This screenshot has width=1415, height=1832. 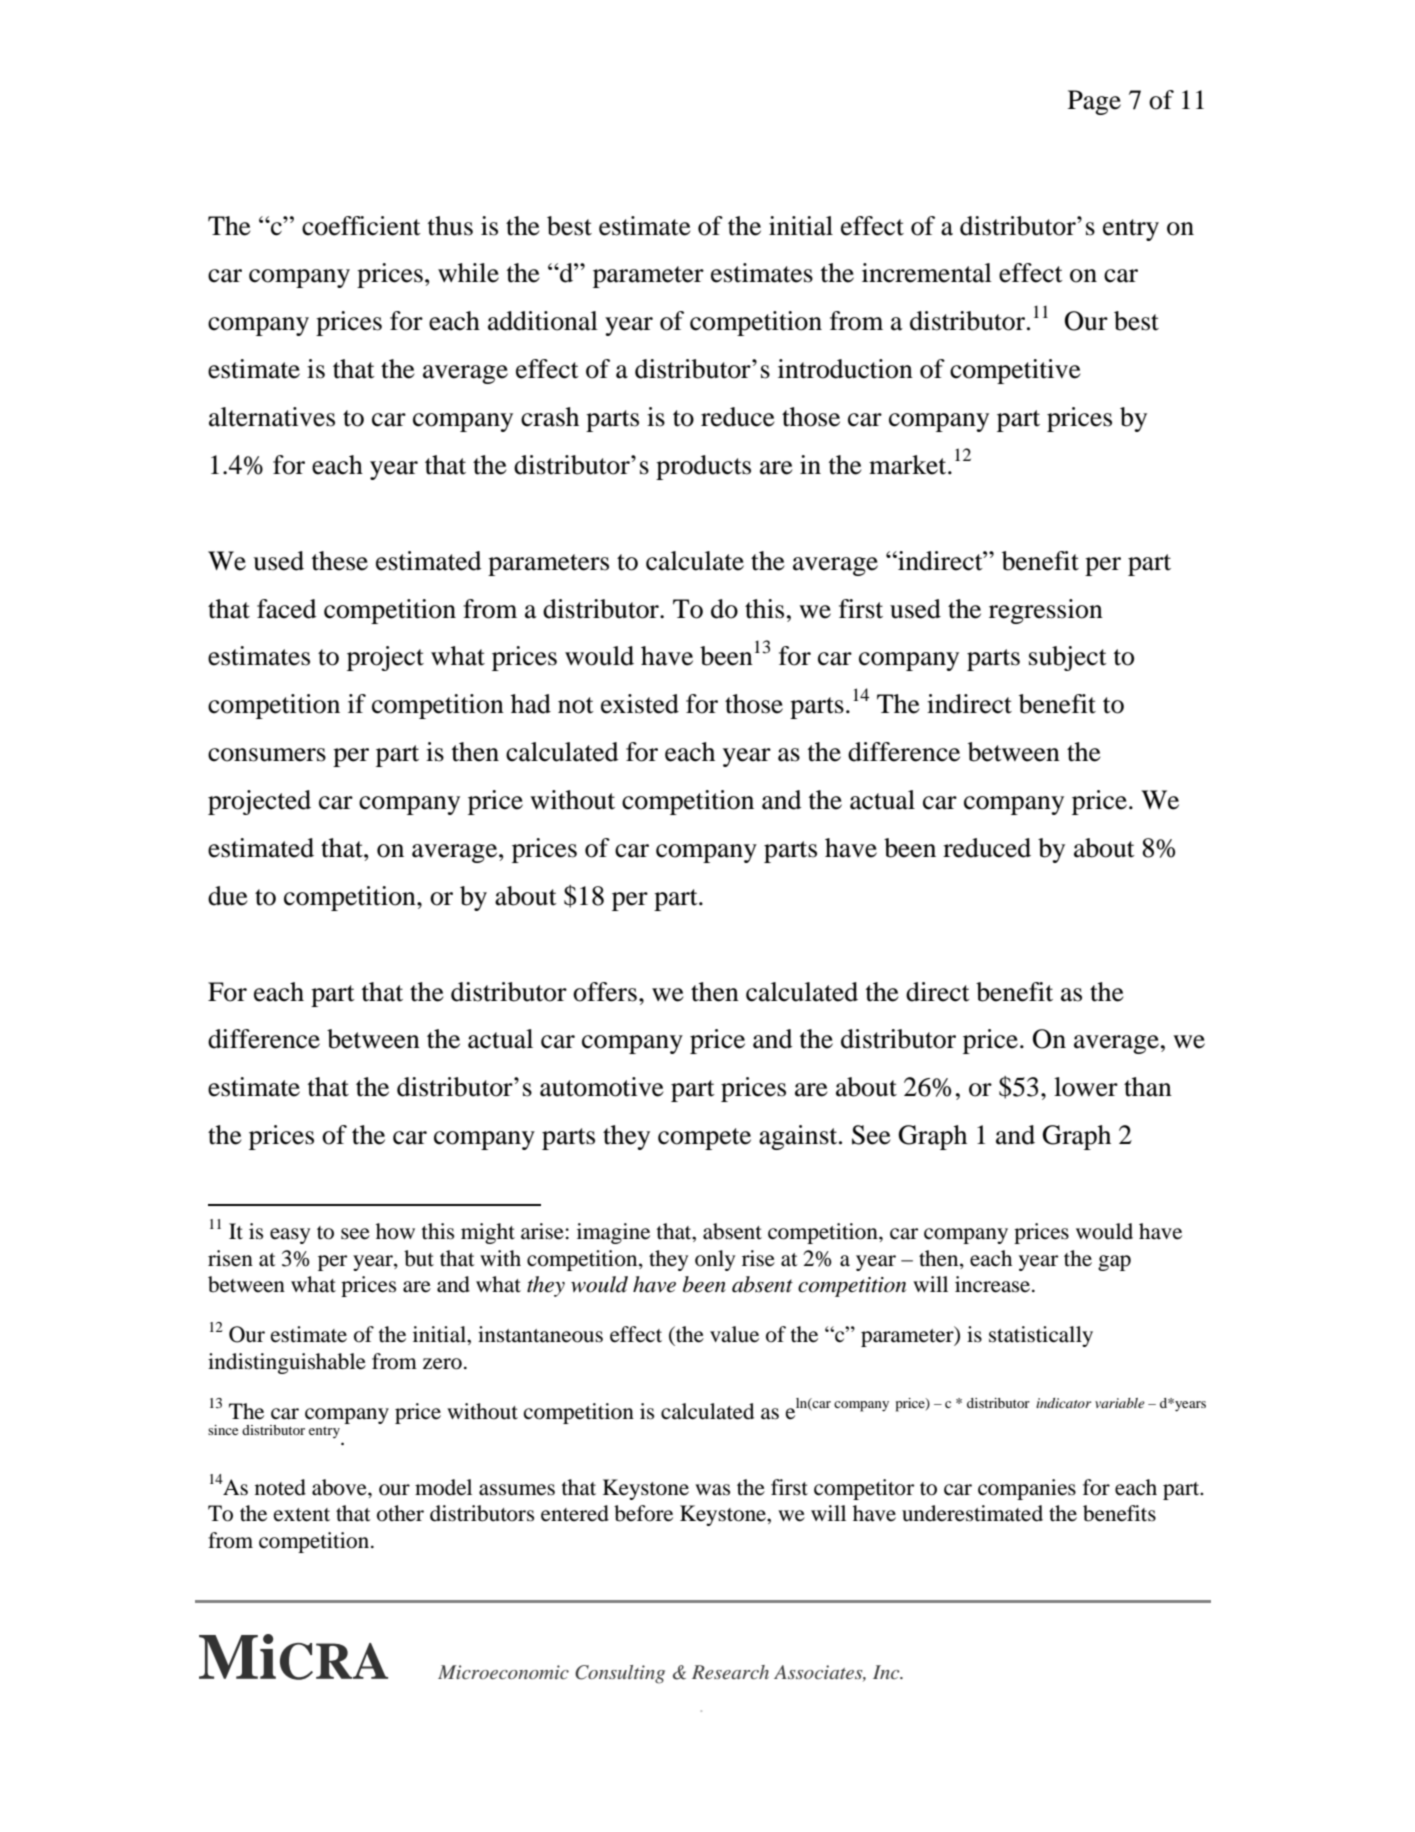 I want to click on additional, so click(x=543, y=321).
